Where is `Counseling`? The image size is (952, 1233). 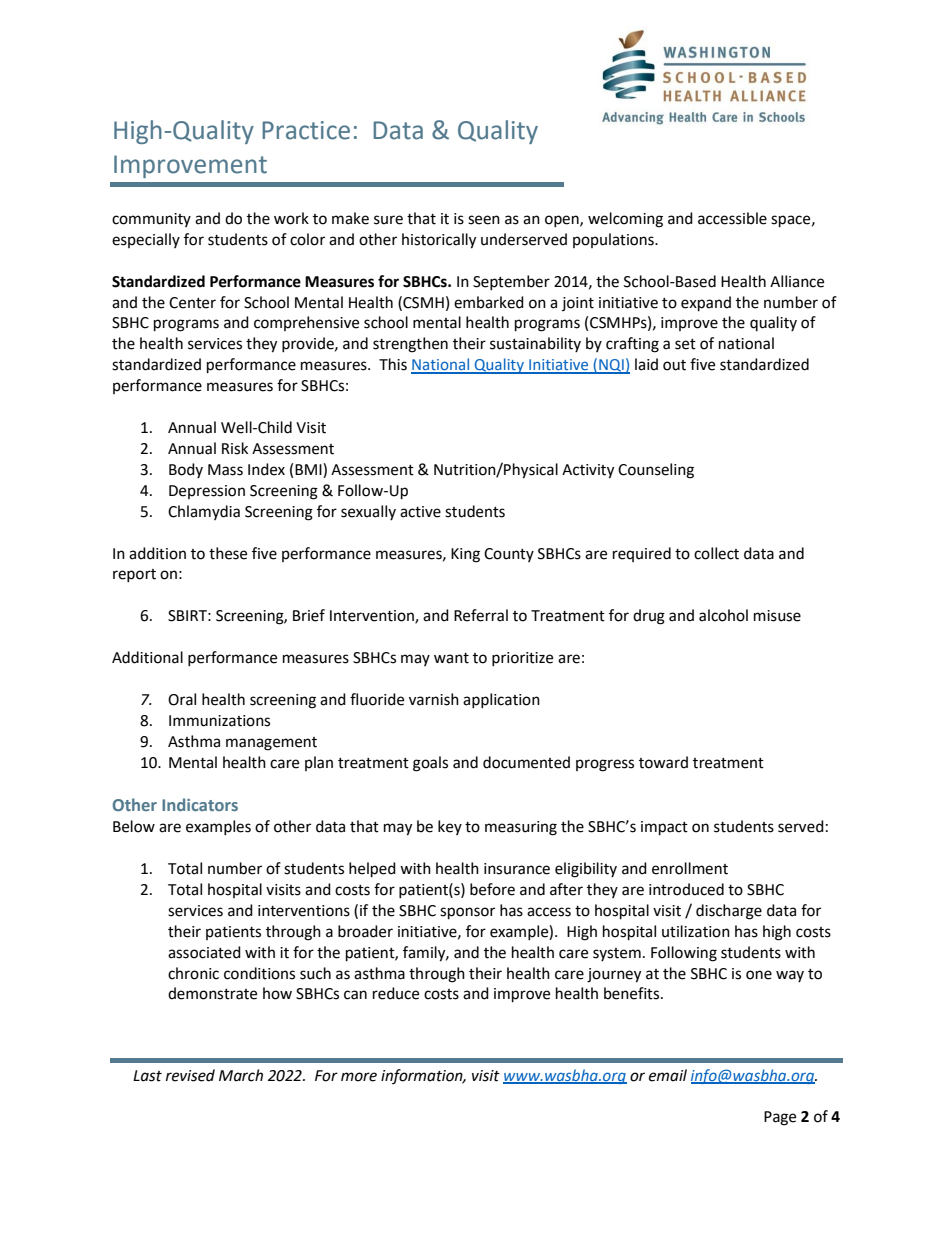
Counseling is located at coordinates (656, 471).
